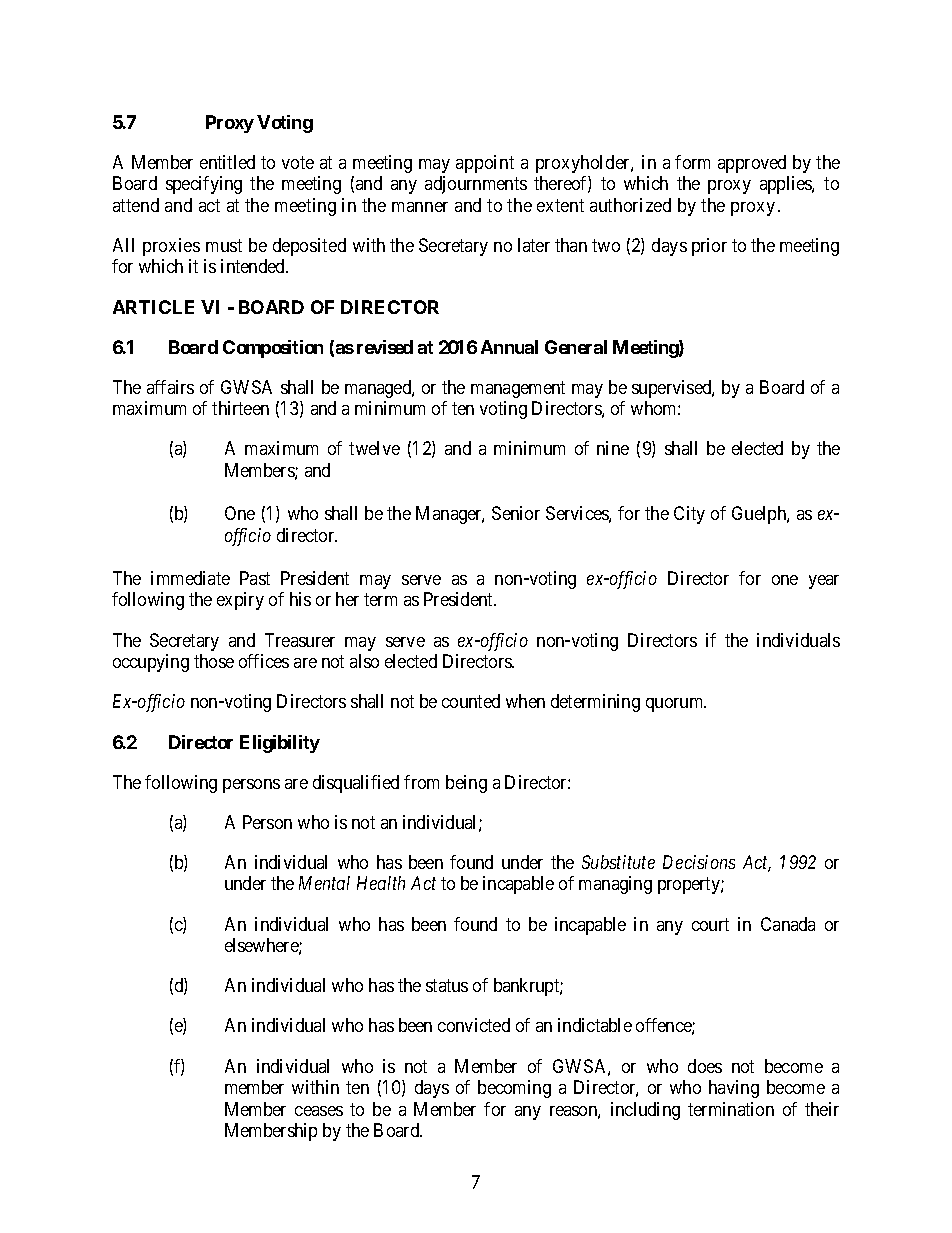 This screenshot has height=1233, width=952. Describe the element at coordinates (214, 661) in the screenshot. I see `those` at that location.
